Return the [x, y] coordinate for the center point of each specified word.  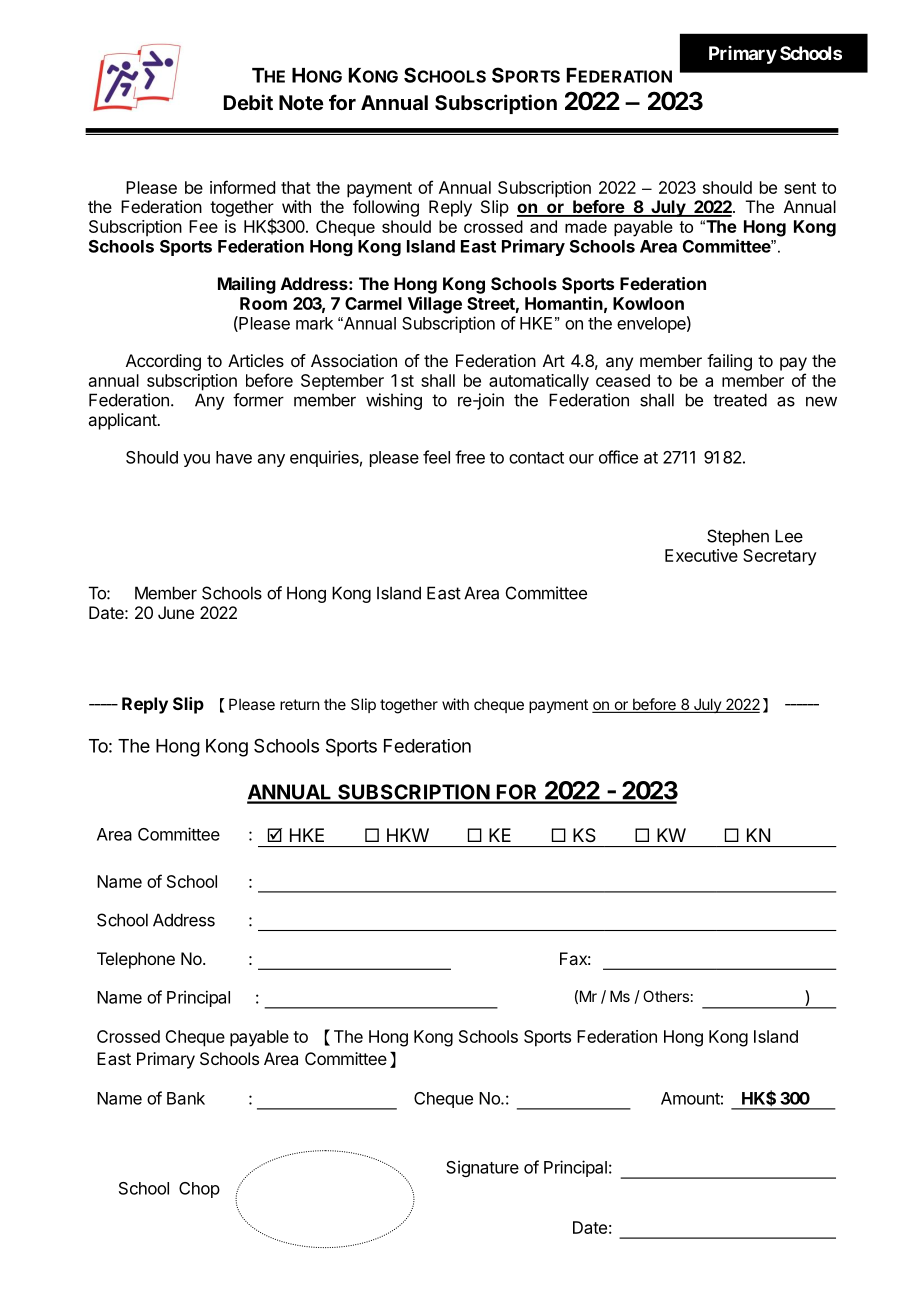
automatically [539, 382]
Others [666, 996]
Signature [482, 1168]
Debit [248, 102]
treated [740, 400]
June [176, 612]
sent [800, 188]
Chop [199, 1190]
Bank [186, 1098]
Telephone [136, 960]
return [299, 704]
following [386, 208]
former [258, 400]
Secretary [780, 557]
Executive [701, 555]
